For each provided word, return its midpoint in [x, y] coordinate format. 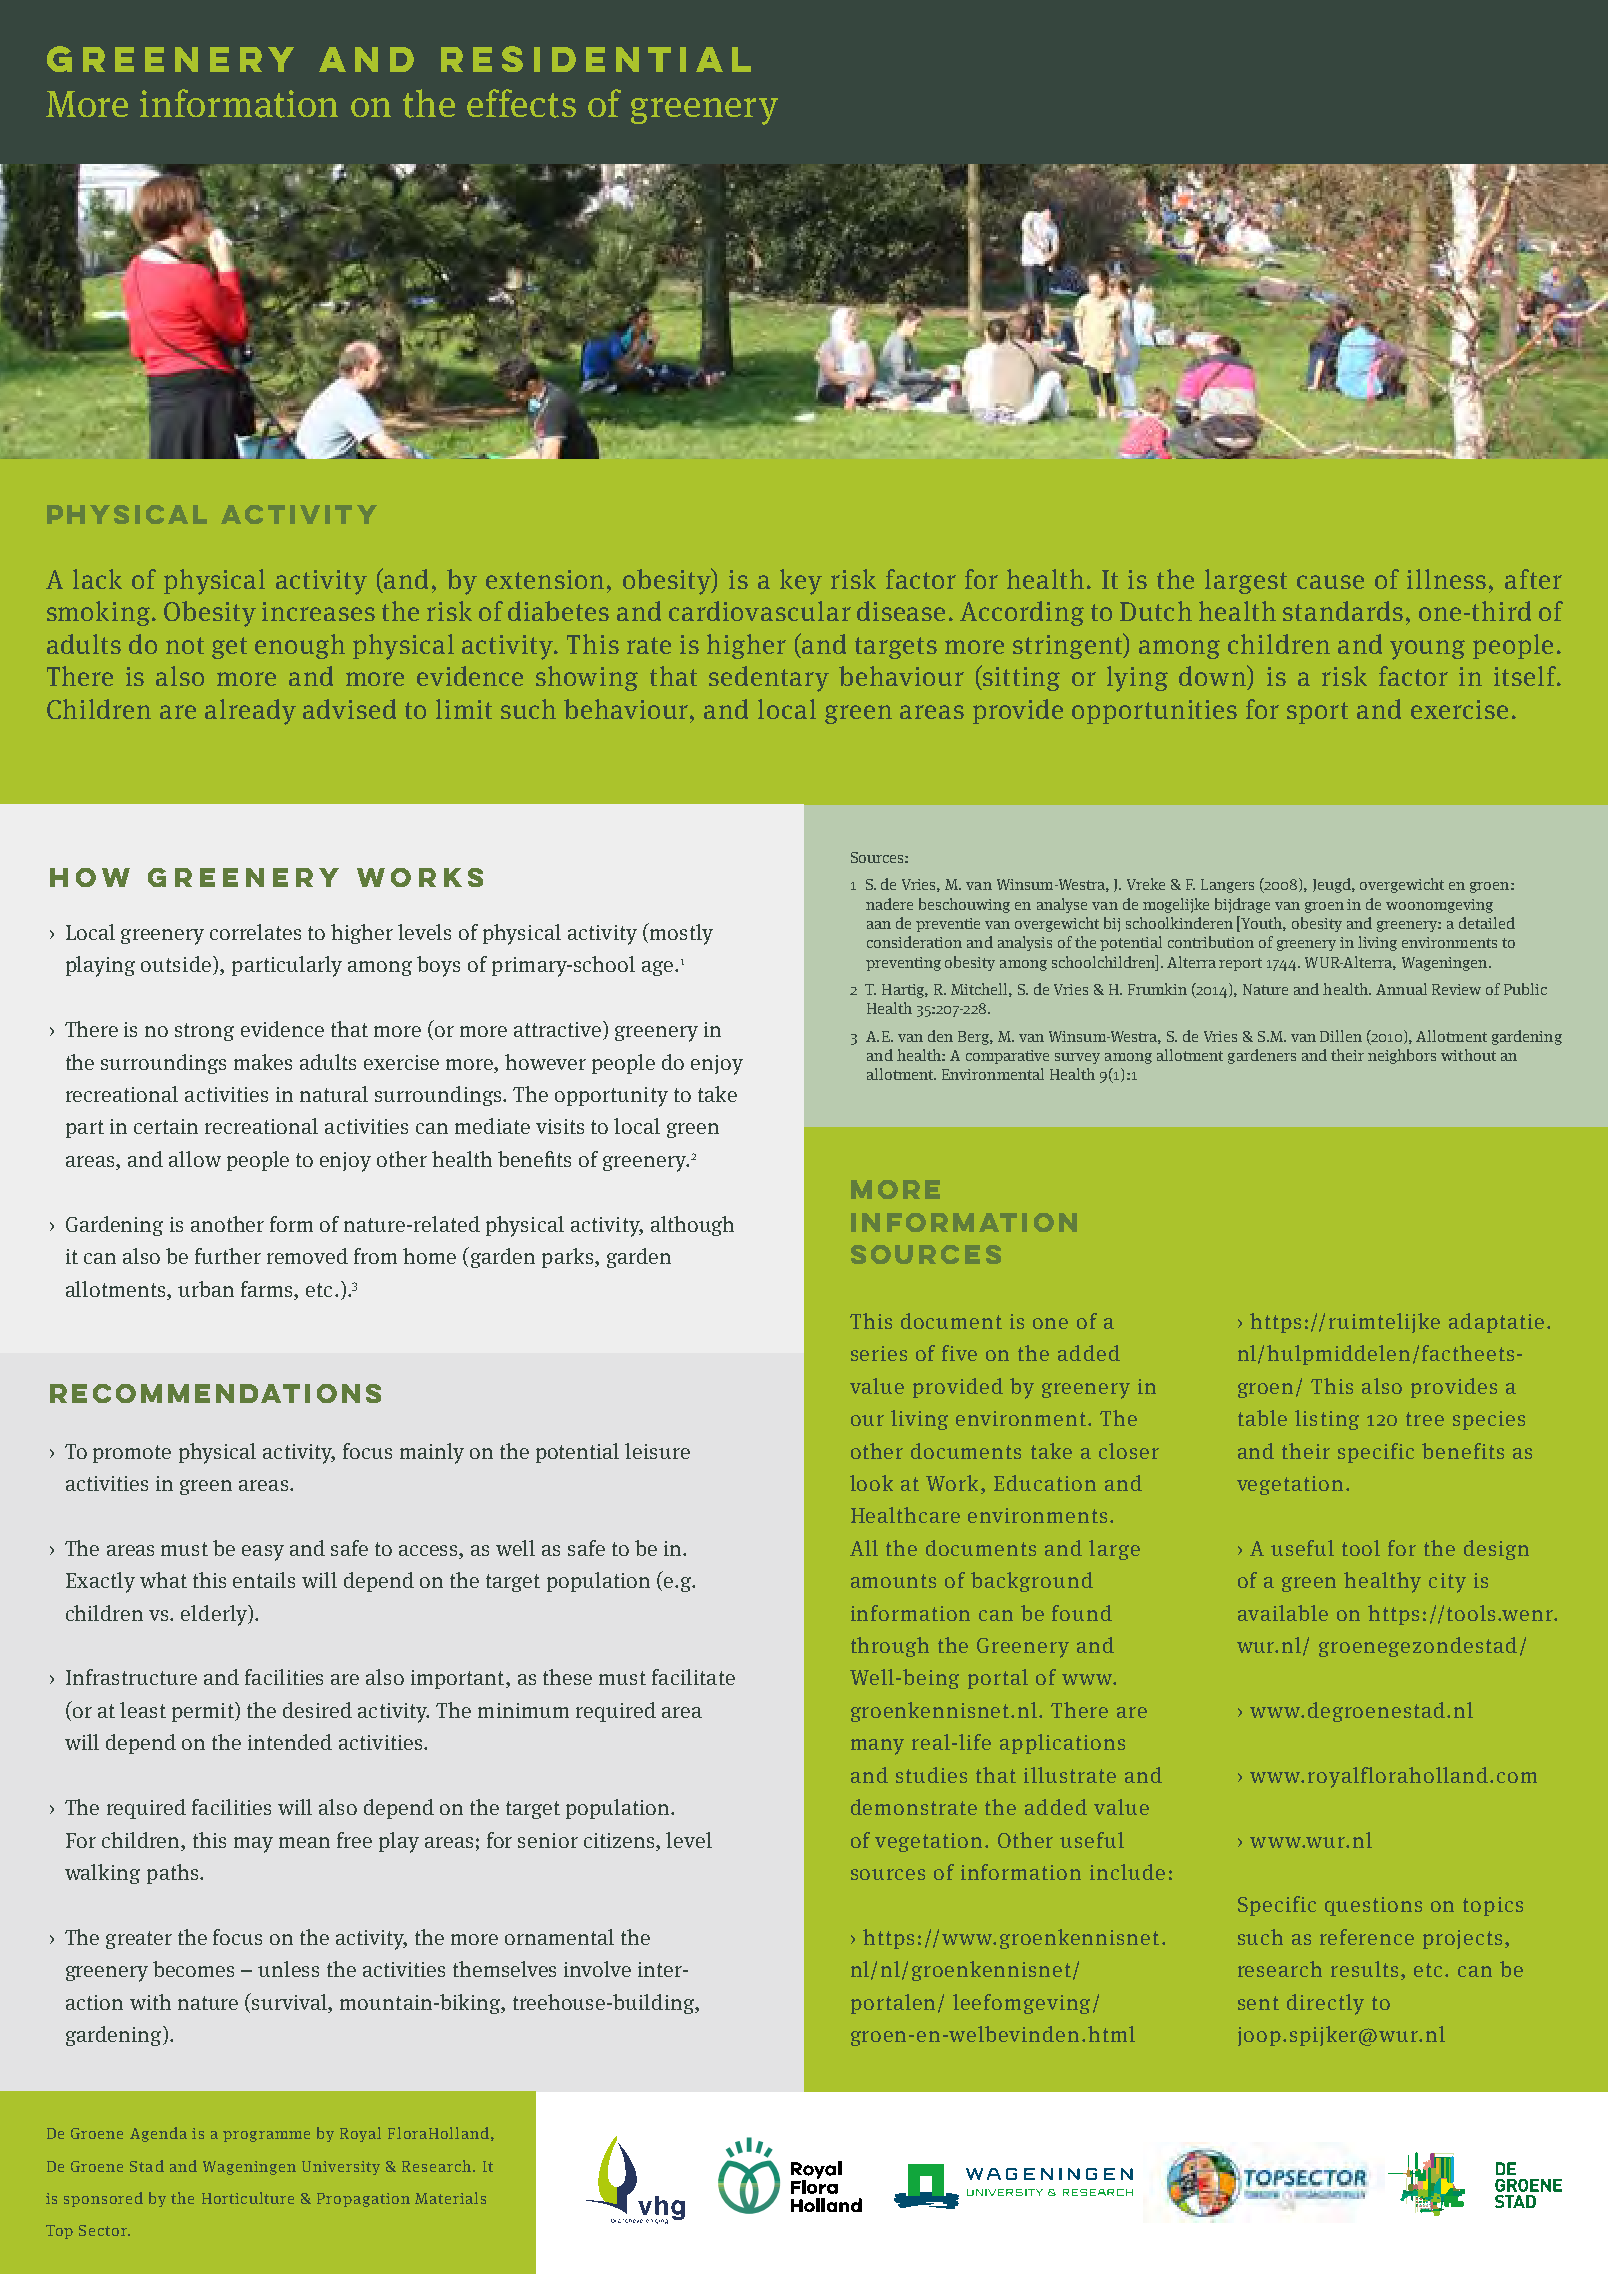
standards [1343, 611]
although [692, 1226]
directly [1325, 2004]
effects [521, 103]
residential [596, 59]
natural [334, 1094]
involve [597, 1969]
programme [266, 2136]
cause [1330, 582]
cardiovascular [760, 611]
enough [300, 646]
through [890, 1647]
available [1283, 1613]
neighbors [1402, 1056]
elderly [215, 1615]
